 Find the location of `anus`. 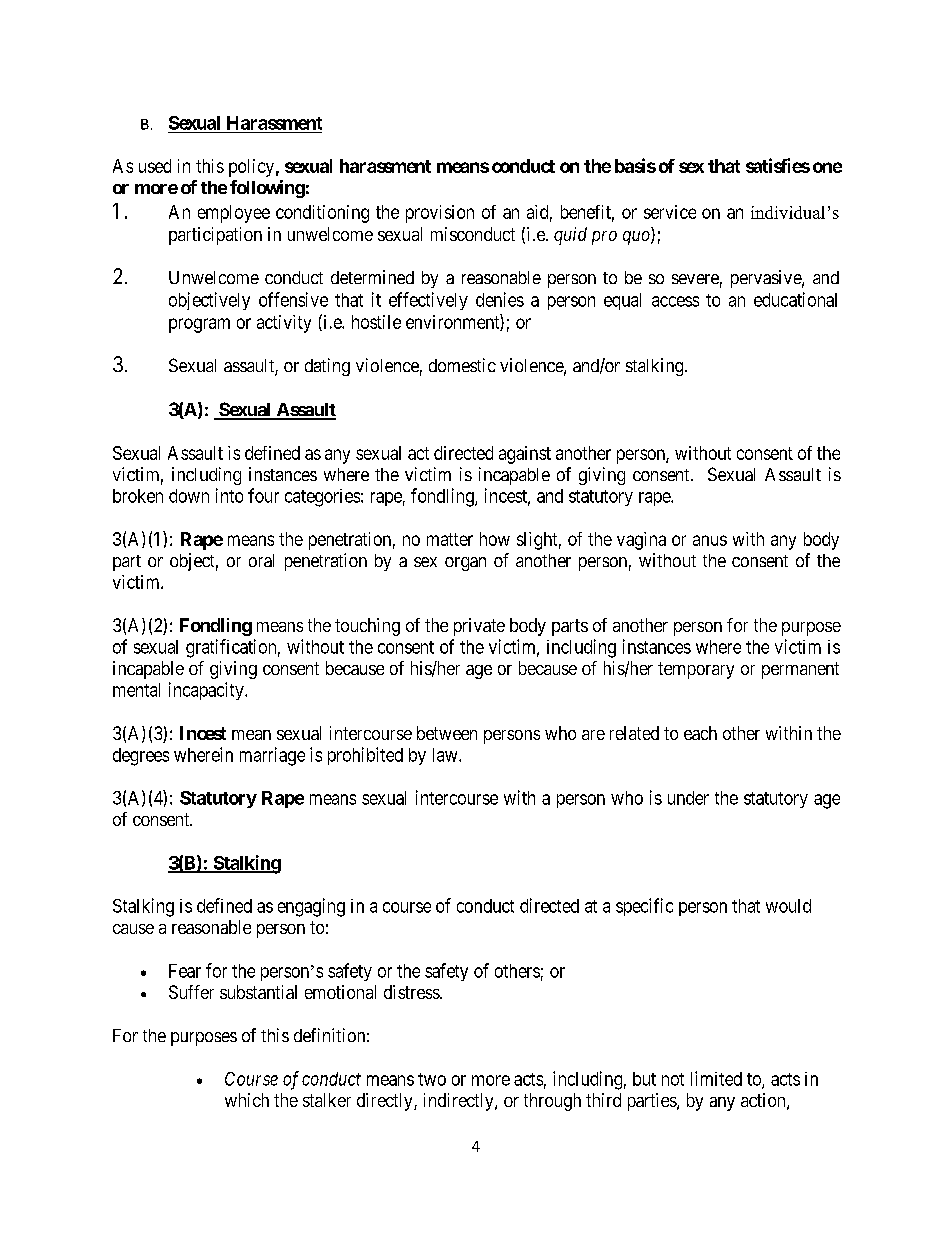

anus is located at coordinates (710, 540).
